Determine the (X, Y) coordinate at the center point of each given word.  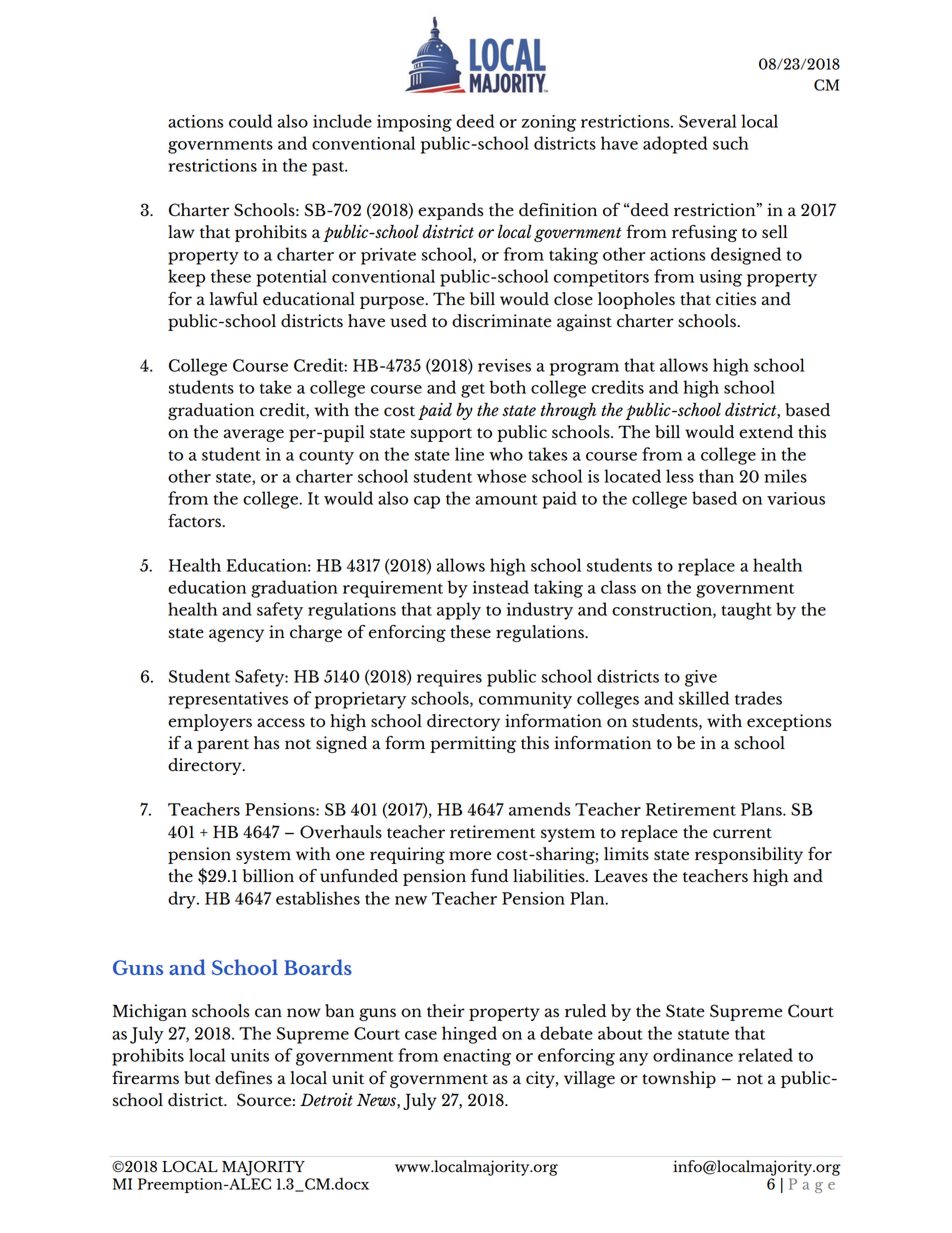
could (251, 121)
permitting (473, 744)
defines (243, 1078)
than (716, 476)
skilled (704, 698)
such (731, 143)
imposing (414, 123)
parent (223, 746)
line (469, 454)
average (254, 435)
